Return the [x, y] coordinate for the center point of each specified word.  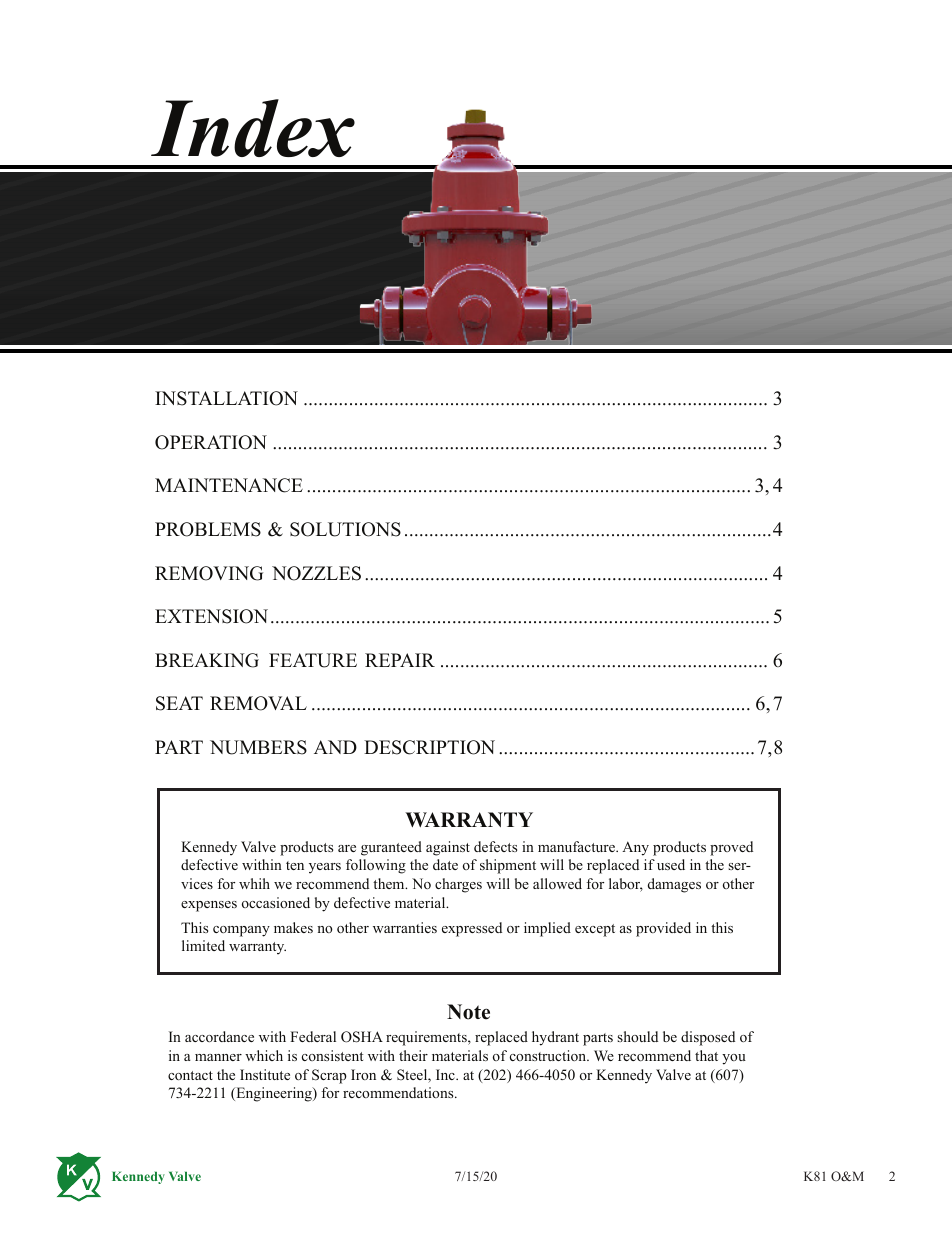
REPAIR [400, 660]
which [264, 1055]
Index [253, 128]
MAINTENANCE [229, 485]
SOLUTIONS [345, 529]
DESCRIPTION [429, 747]
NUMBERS [258, 747]
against [448, 848]
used [671, 864]
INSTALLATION [226, 398]
